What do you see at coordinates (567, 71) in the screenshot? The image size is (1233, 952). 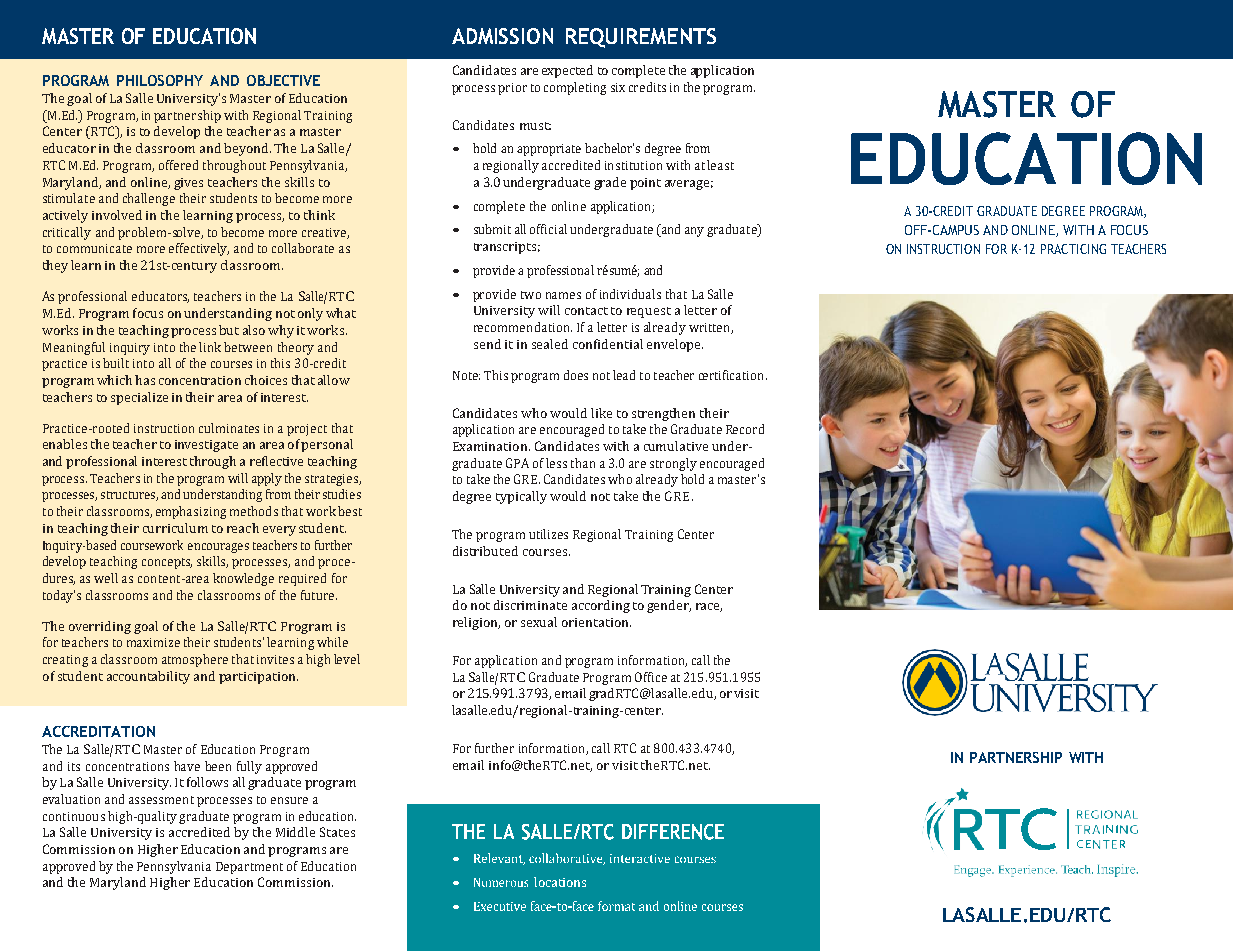 I see `expected` at bounding box center [567, 71].
